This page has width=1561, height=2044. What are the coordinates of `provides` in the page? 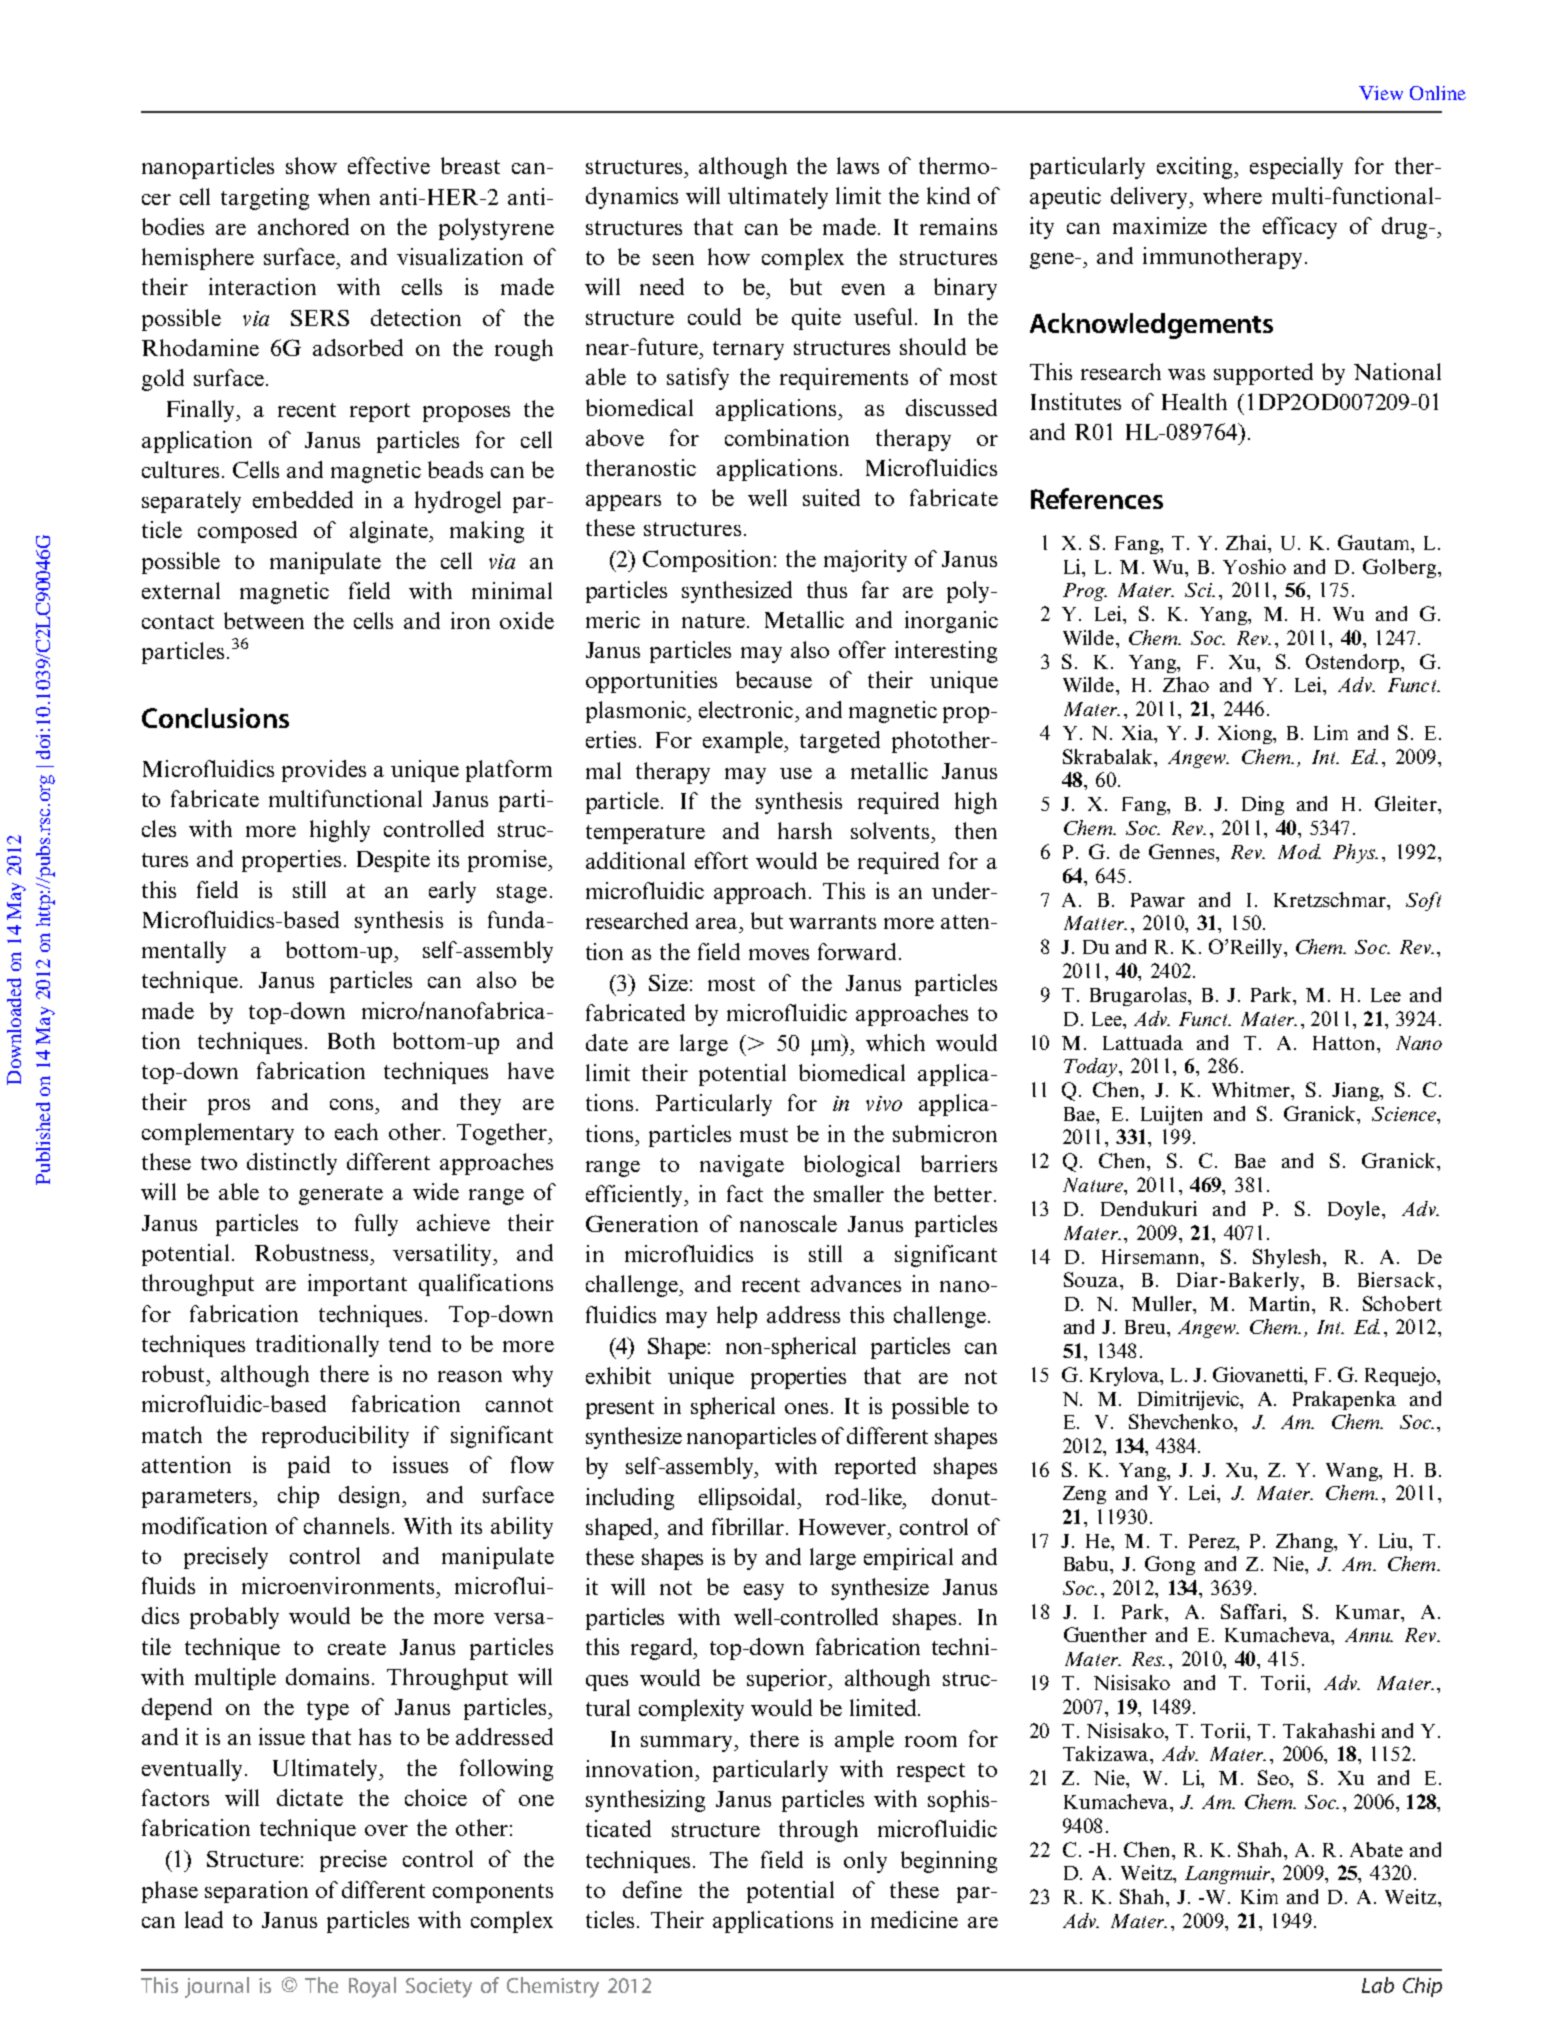 It's located at (324, 771).
